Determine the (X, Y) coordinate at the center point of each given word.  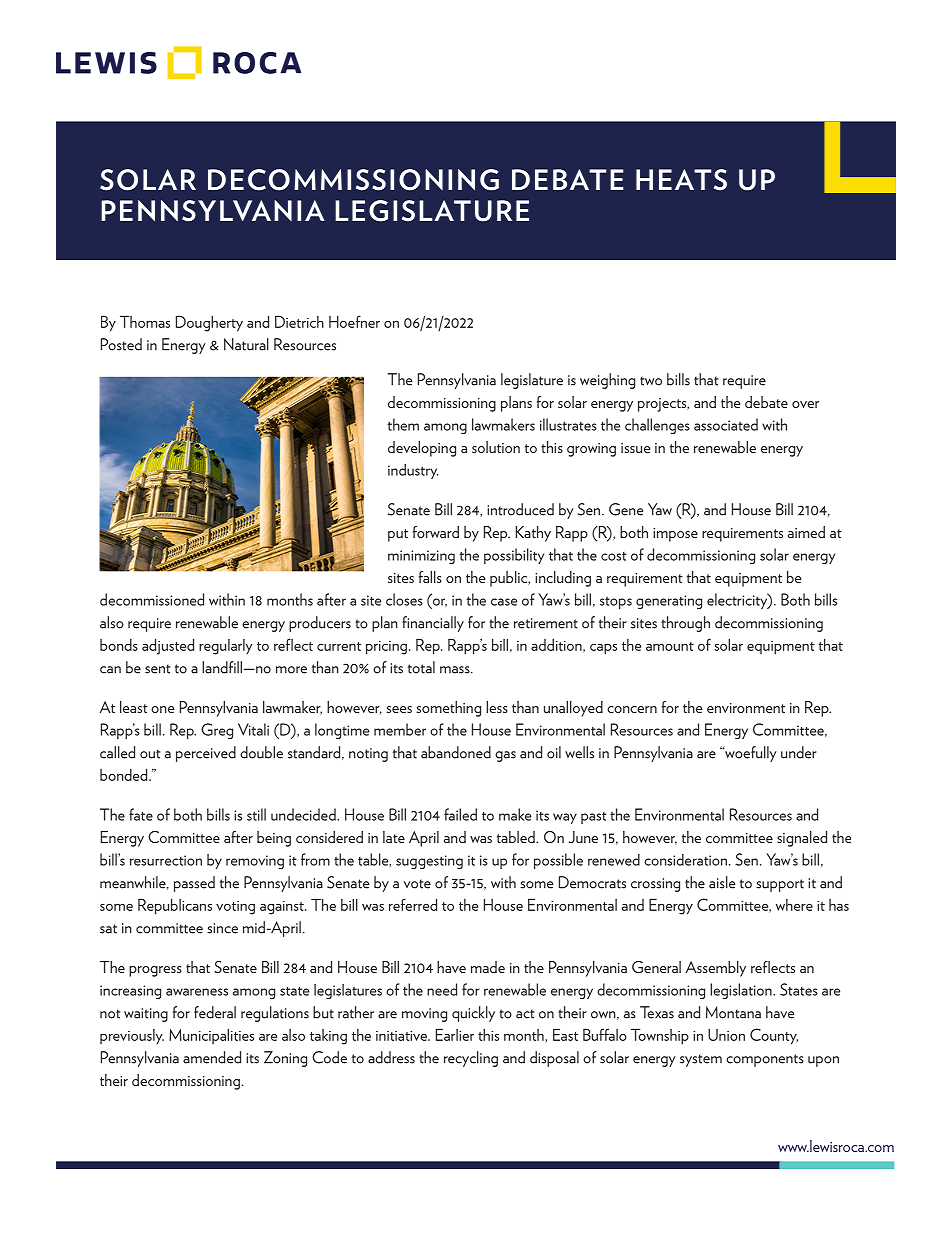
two (651, 381)
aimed (806, 532)
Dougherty (209, 323)
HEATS (681, 180)
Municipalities (211, 1036)
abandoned (456, 752)
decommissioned (152, 599)
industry (413, 471)
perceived (206, 754)
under (799, 752)
